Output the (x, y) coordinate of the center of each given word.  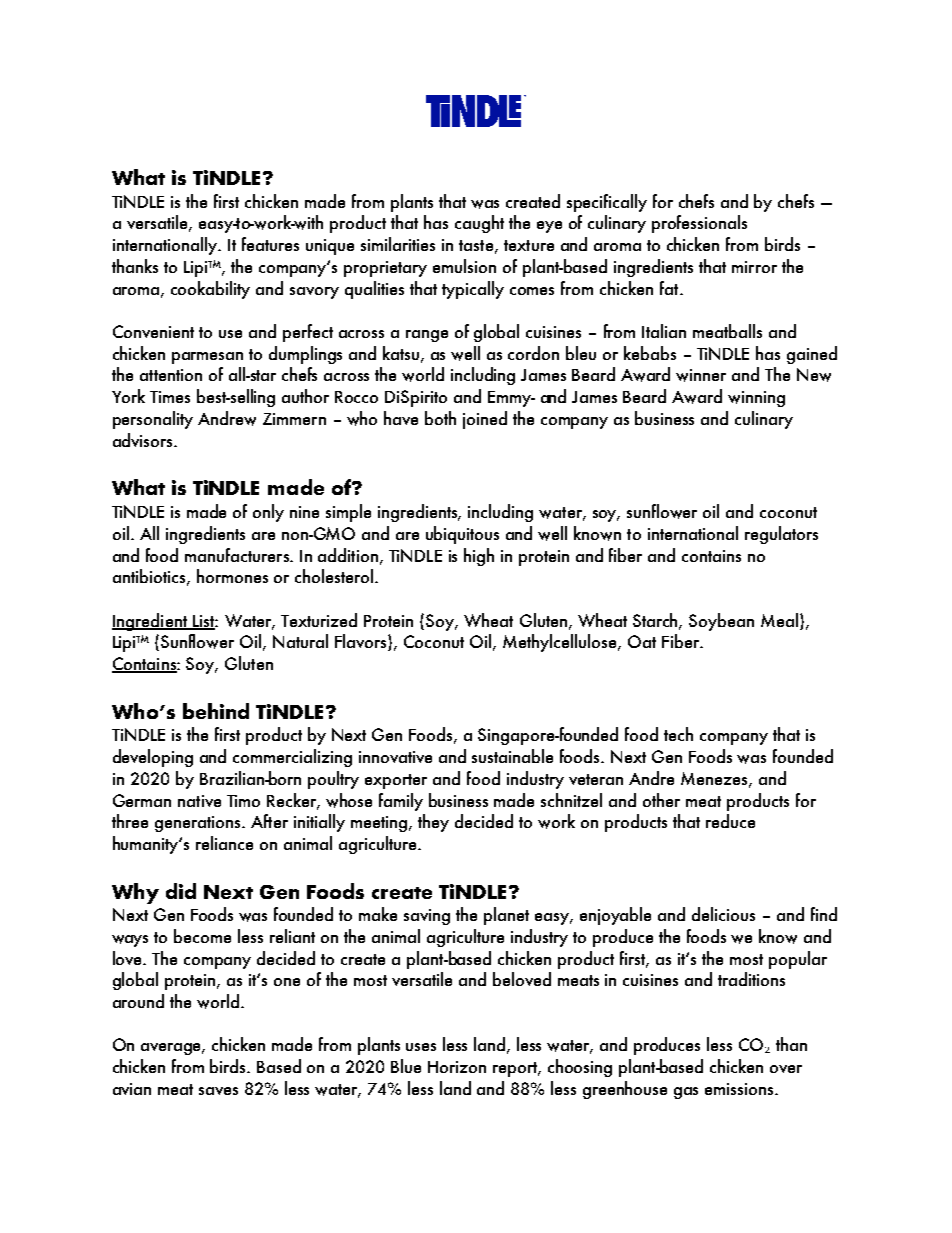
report (516, 1069)
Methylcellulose (561, 643)
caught (479, 224)
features (270, 244)
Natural (300, 641)
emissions (740, 1089)
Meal (779, 620)
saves (218, 1091)
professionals (699, 224)
